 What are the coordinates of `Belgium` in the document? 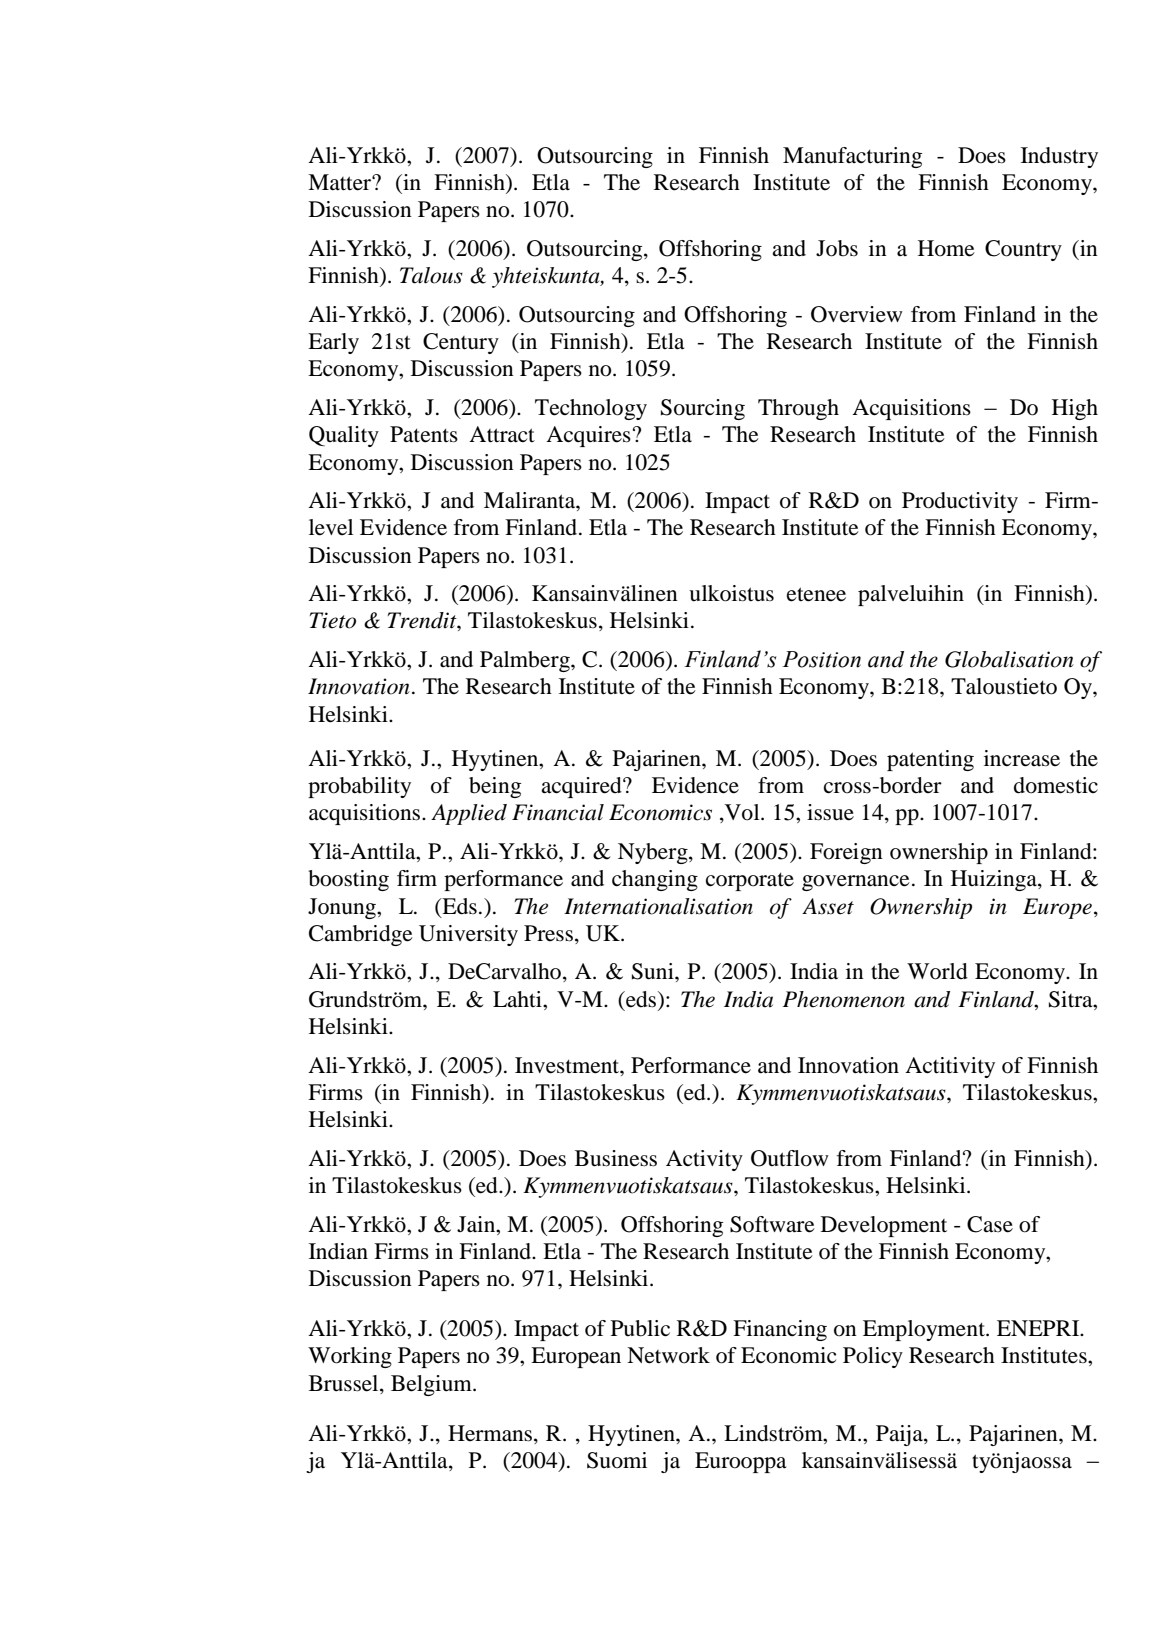 It's located at (432, 1385).
